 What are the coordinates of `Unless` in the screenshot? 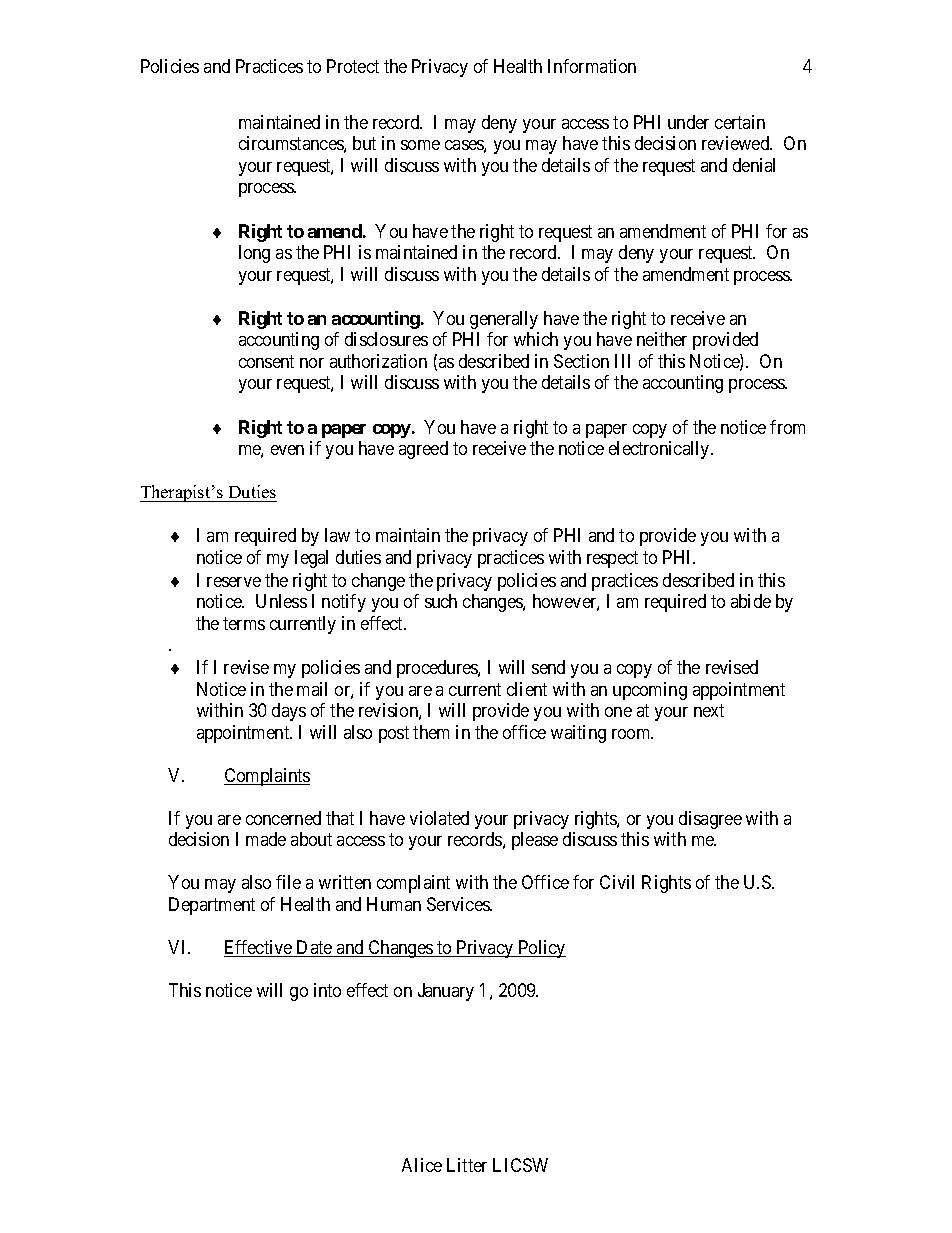 It's located at (281, 601).
